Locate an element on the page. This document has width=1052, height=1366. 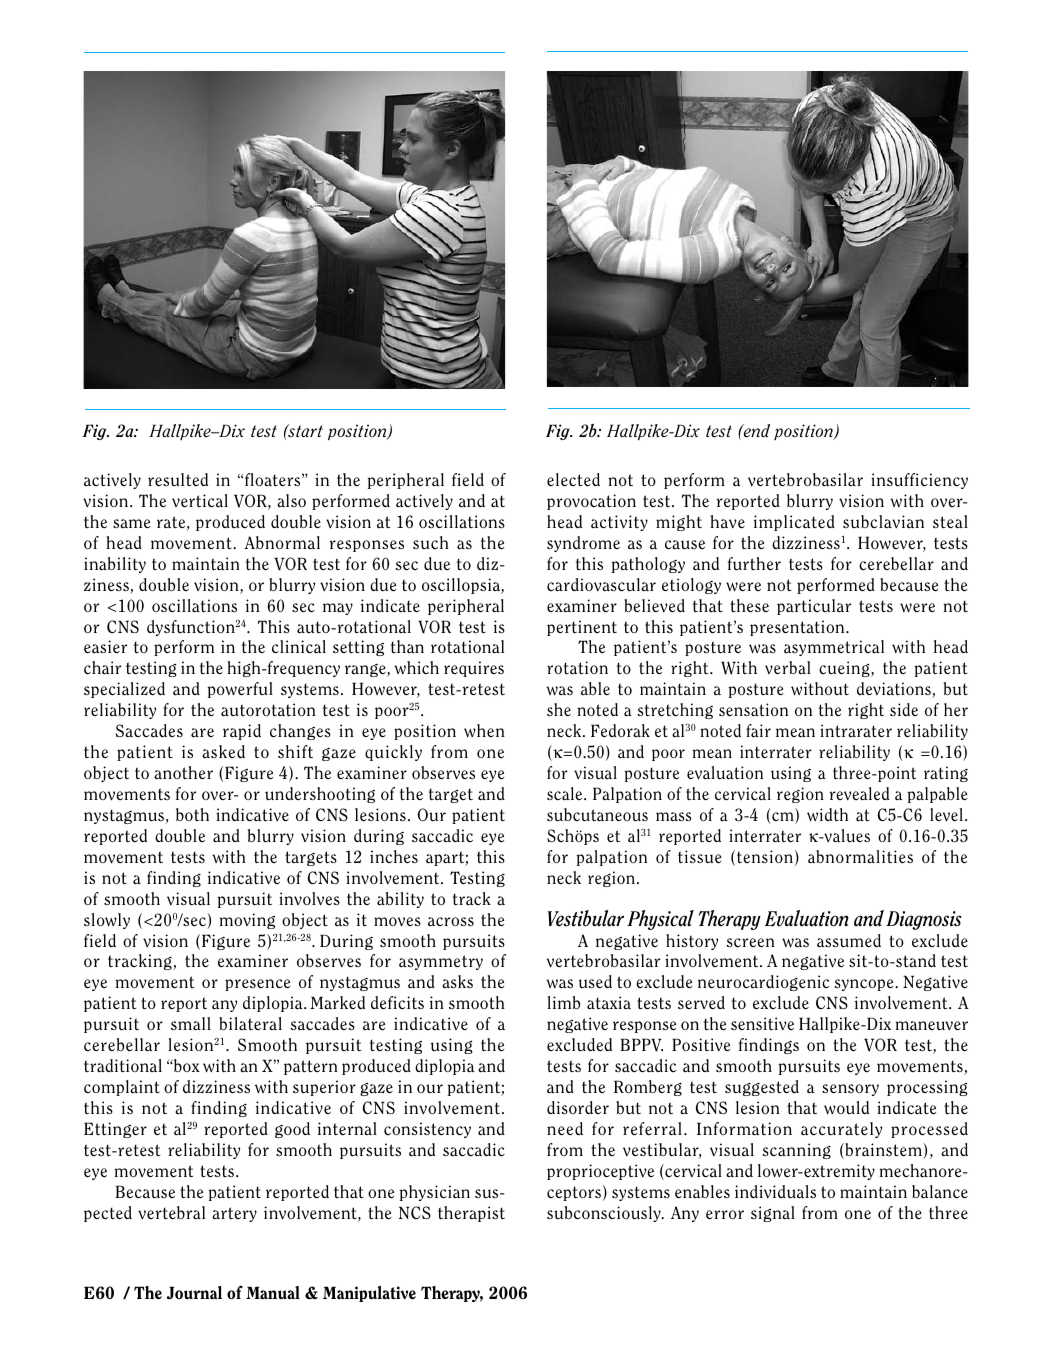
vertical is located at coordinates (200, 501).
